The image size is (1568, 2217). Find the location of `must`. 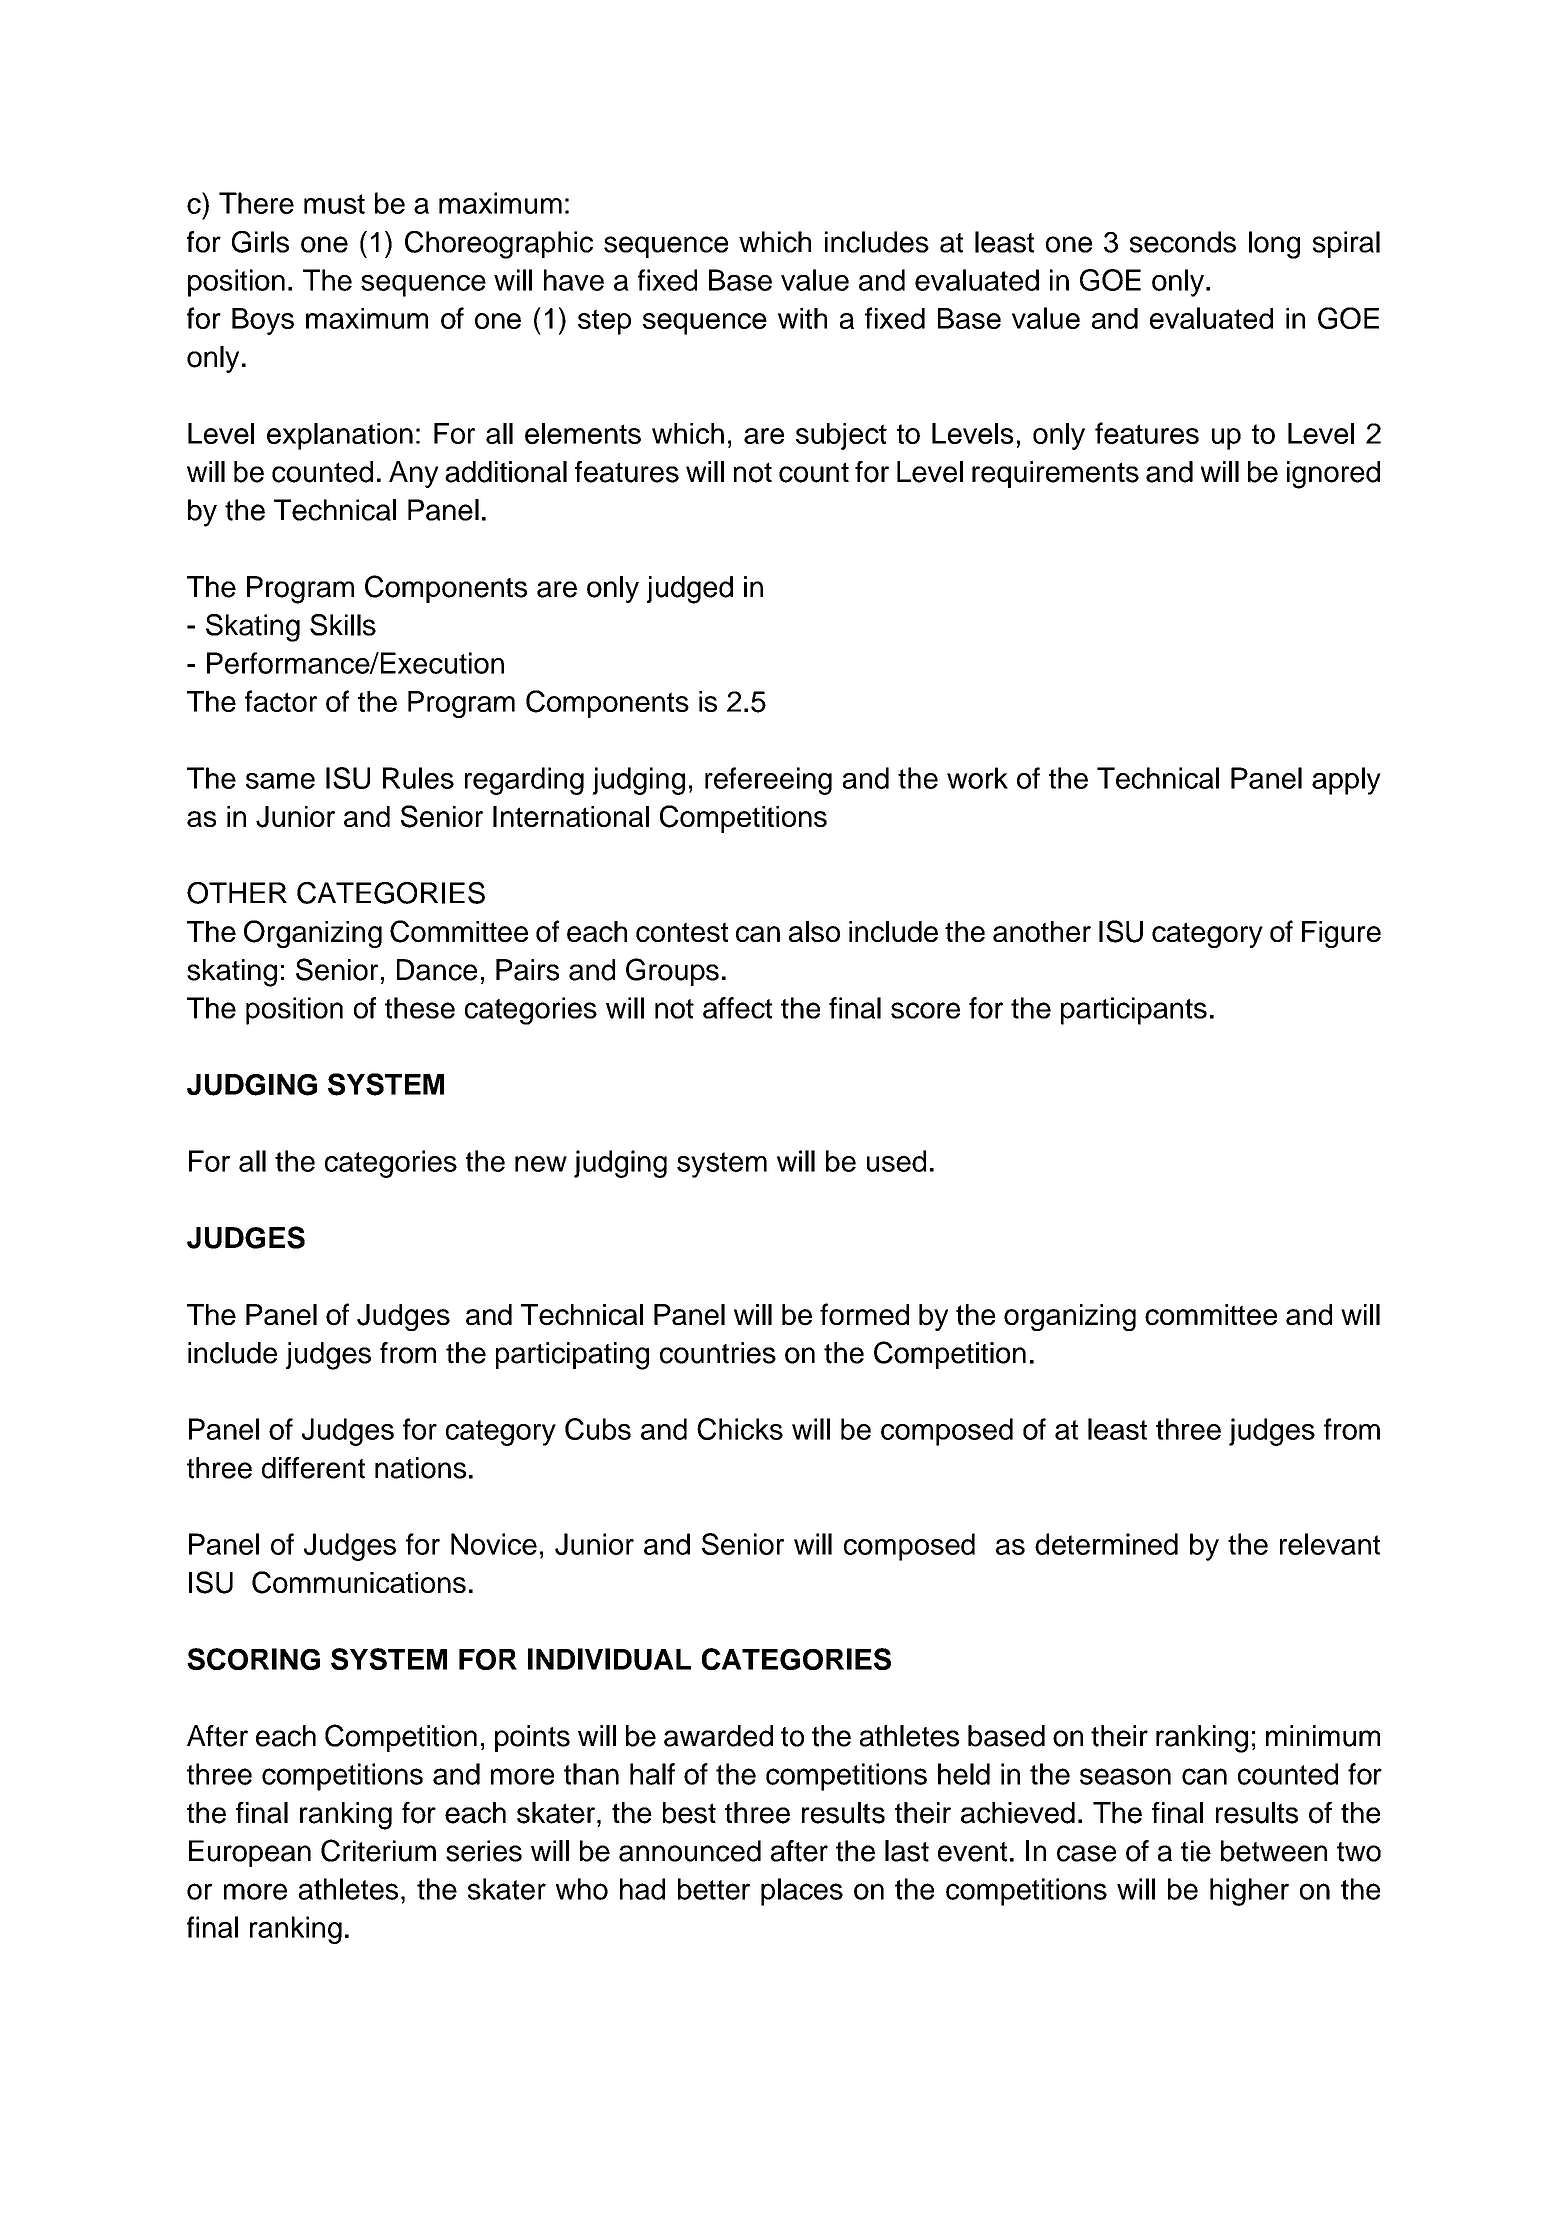

must is located at coordinates (334, 204).
